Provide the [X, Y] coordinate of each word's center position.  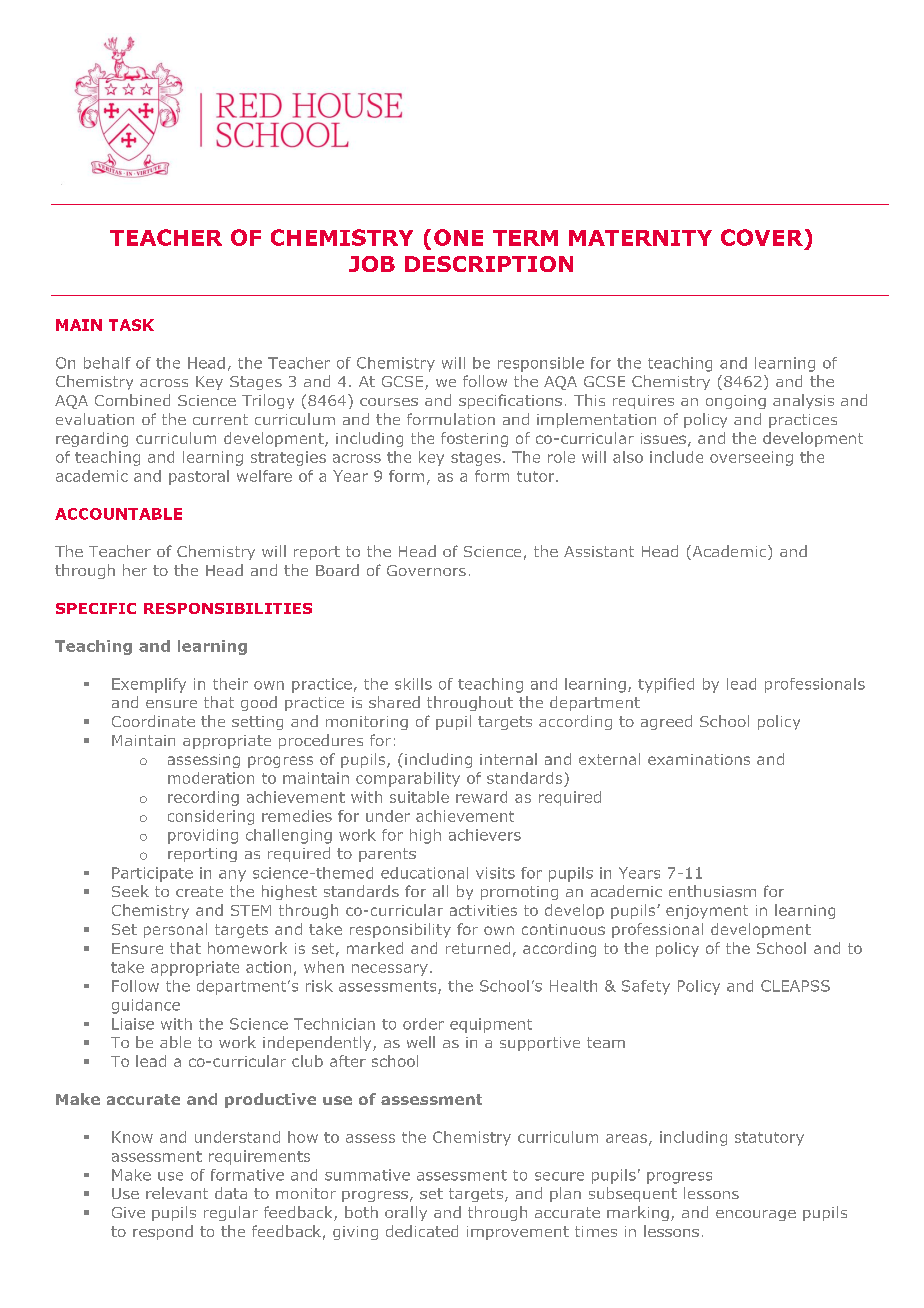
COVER [762, 237]
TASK [131, 325]
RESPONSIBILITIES [228, 608]
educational [424, 873]
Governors [426, 570]
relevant [177, 1193]
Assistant [599, 551]
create [199, 891]
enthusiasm [712, 891]
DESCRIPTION [489, 264]
